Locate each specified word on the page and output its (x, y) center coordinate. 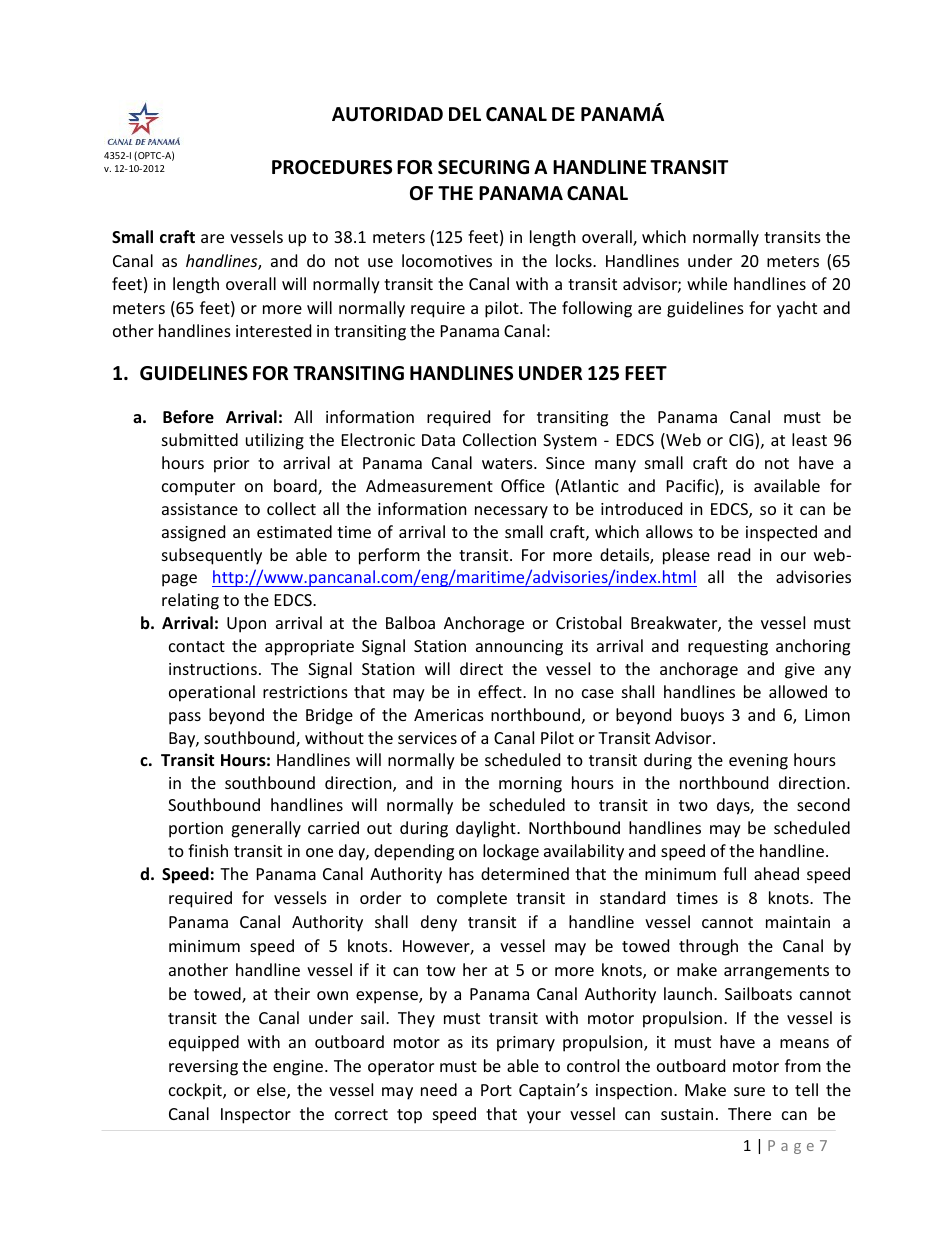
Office (523, 485)
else (272, 1091)
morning (530, 785)
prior (231, 465)
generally (266, 829)
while (707, 283)
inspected (781, 533)
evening (758, 762)
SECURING (483, 167)
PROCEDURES (332, 167)
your (544, 1117)
